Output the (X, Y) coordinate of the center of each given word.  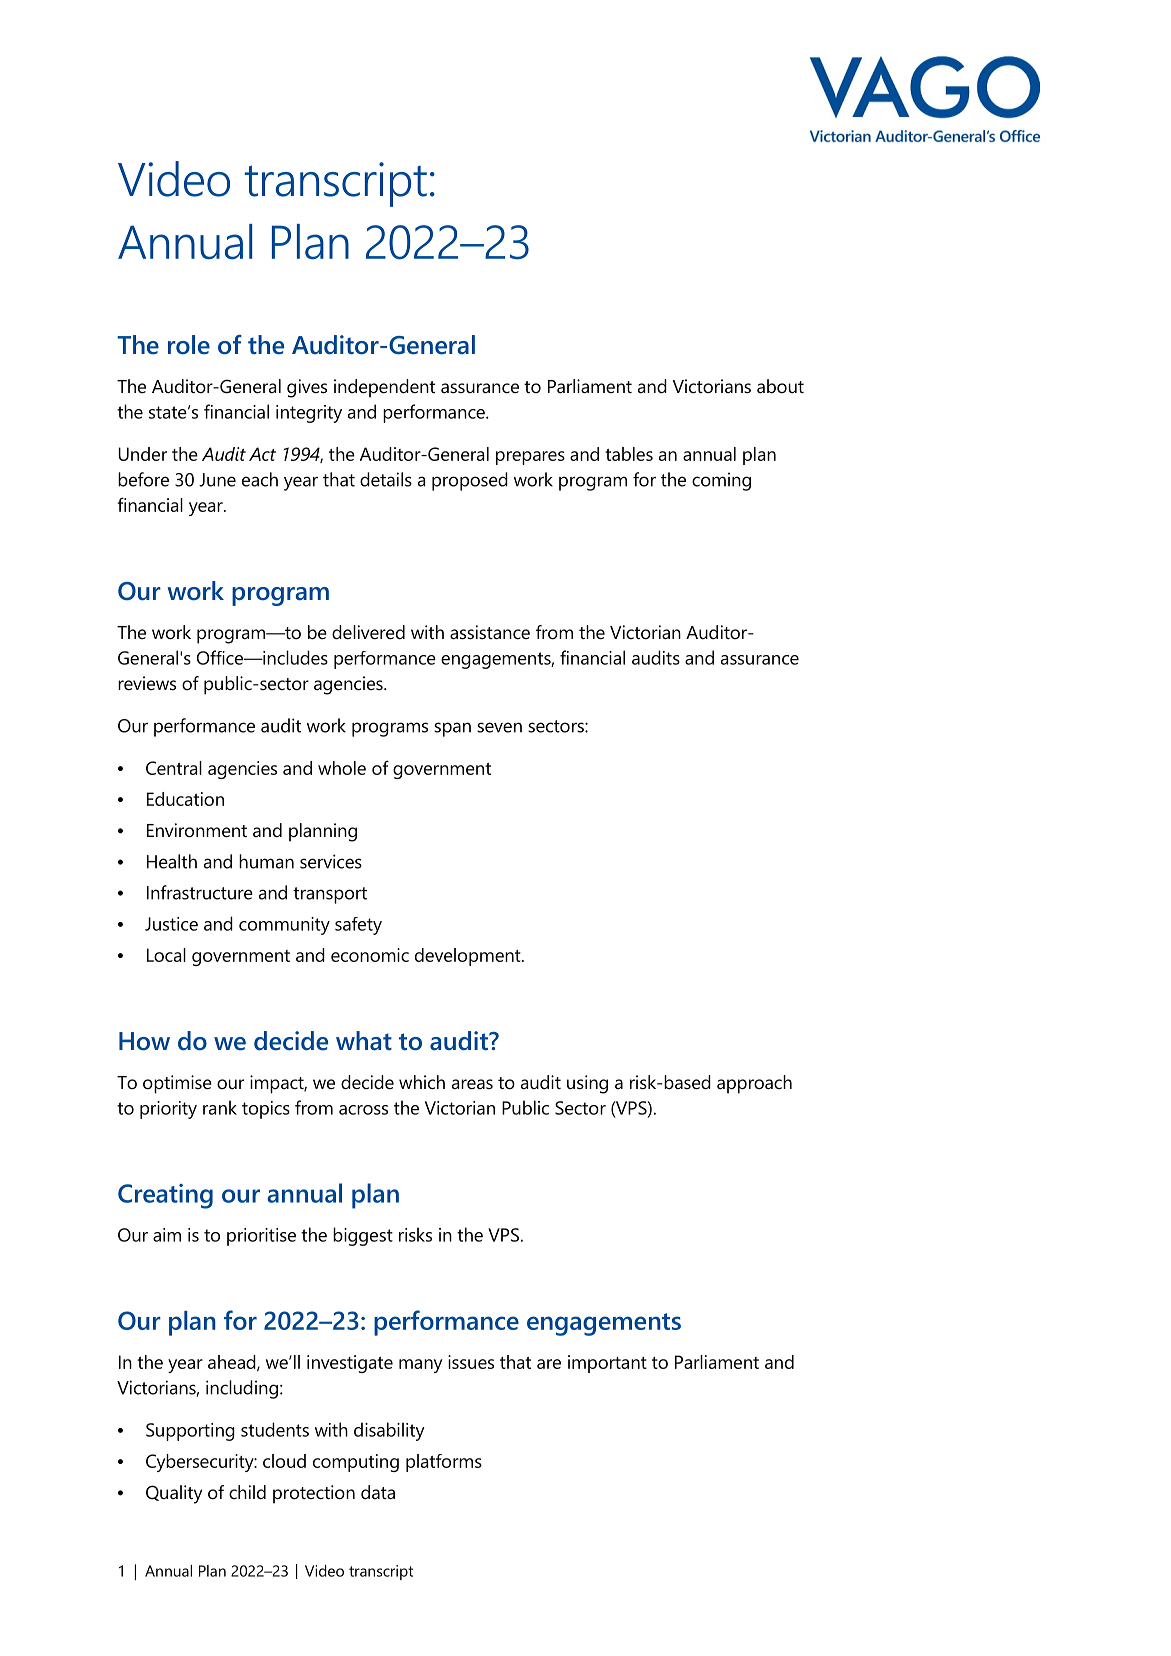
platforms (444, 1463)
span (452, 729)
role (189, 345)
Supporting (190, 1432)
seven (499, 727)
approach (754, 1084)
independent (384, 388)
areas (472, 1084)
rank (220, 1107)
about (780, 386)
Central (174, 768)
